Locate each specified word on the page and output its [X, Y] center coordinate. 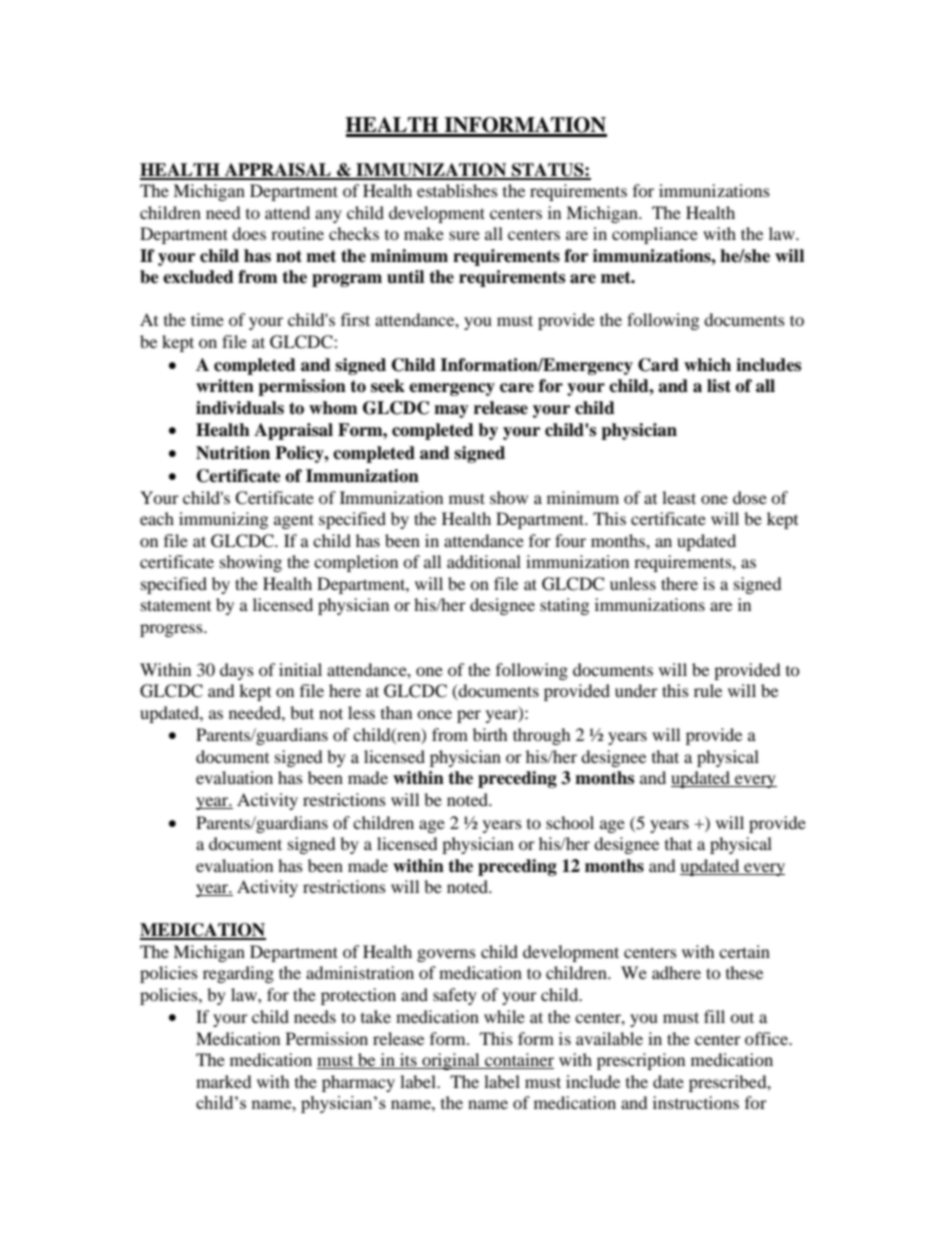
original [451, 1061]
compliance [655, 235]
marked [224, 1081]
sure [464, 235]
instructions [696, 1102]
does [249, 233]
